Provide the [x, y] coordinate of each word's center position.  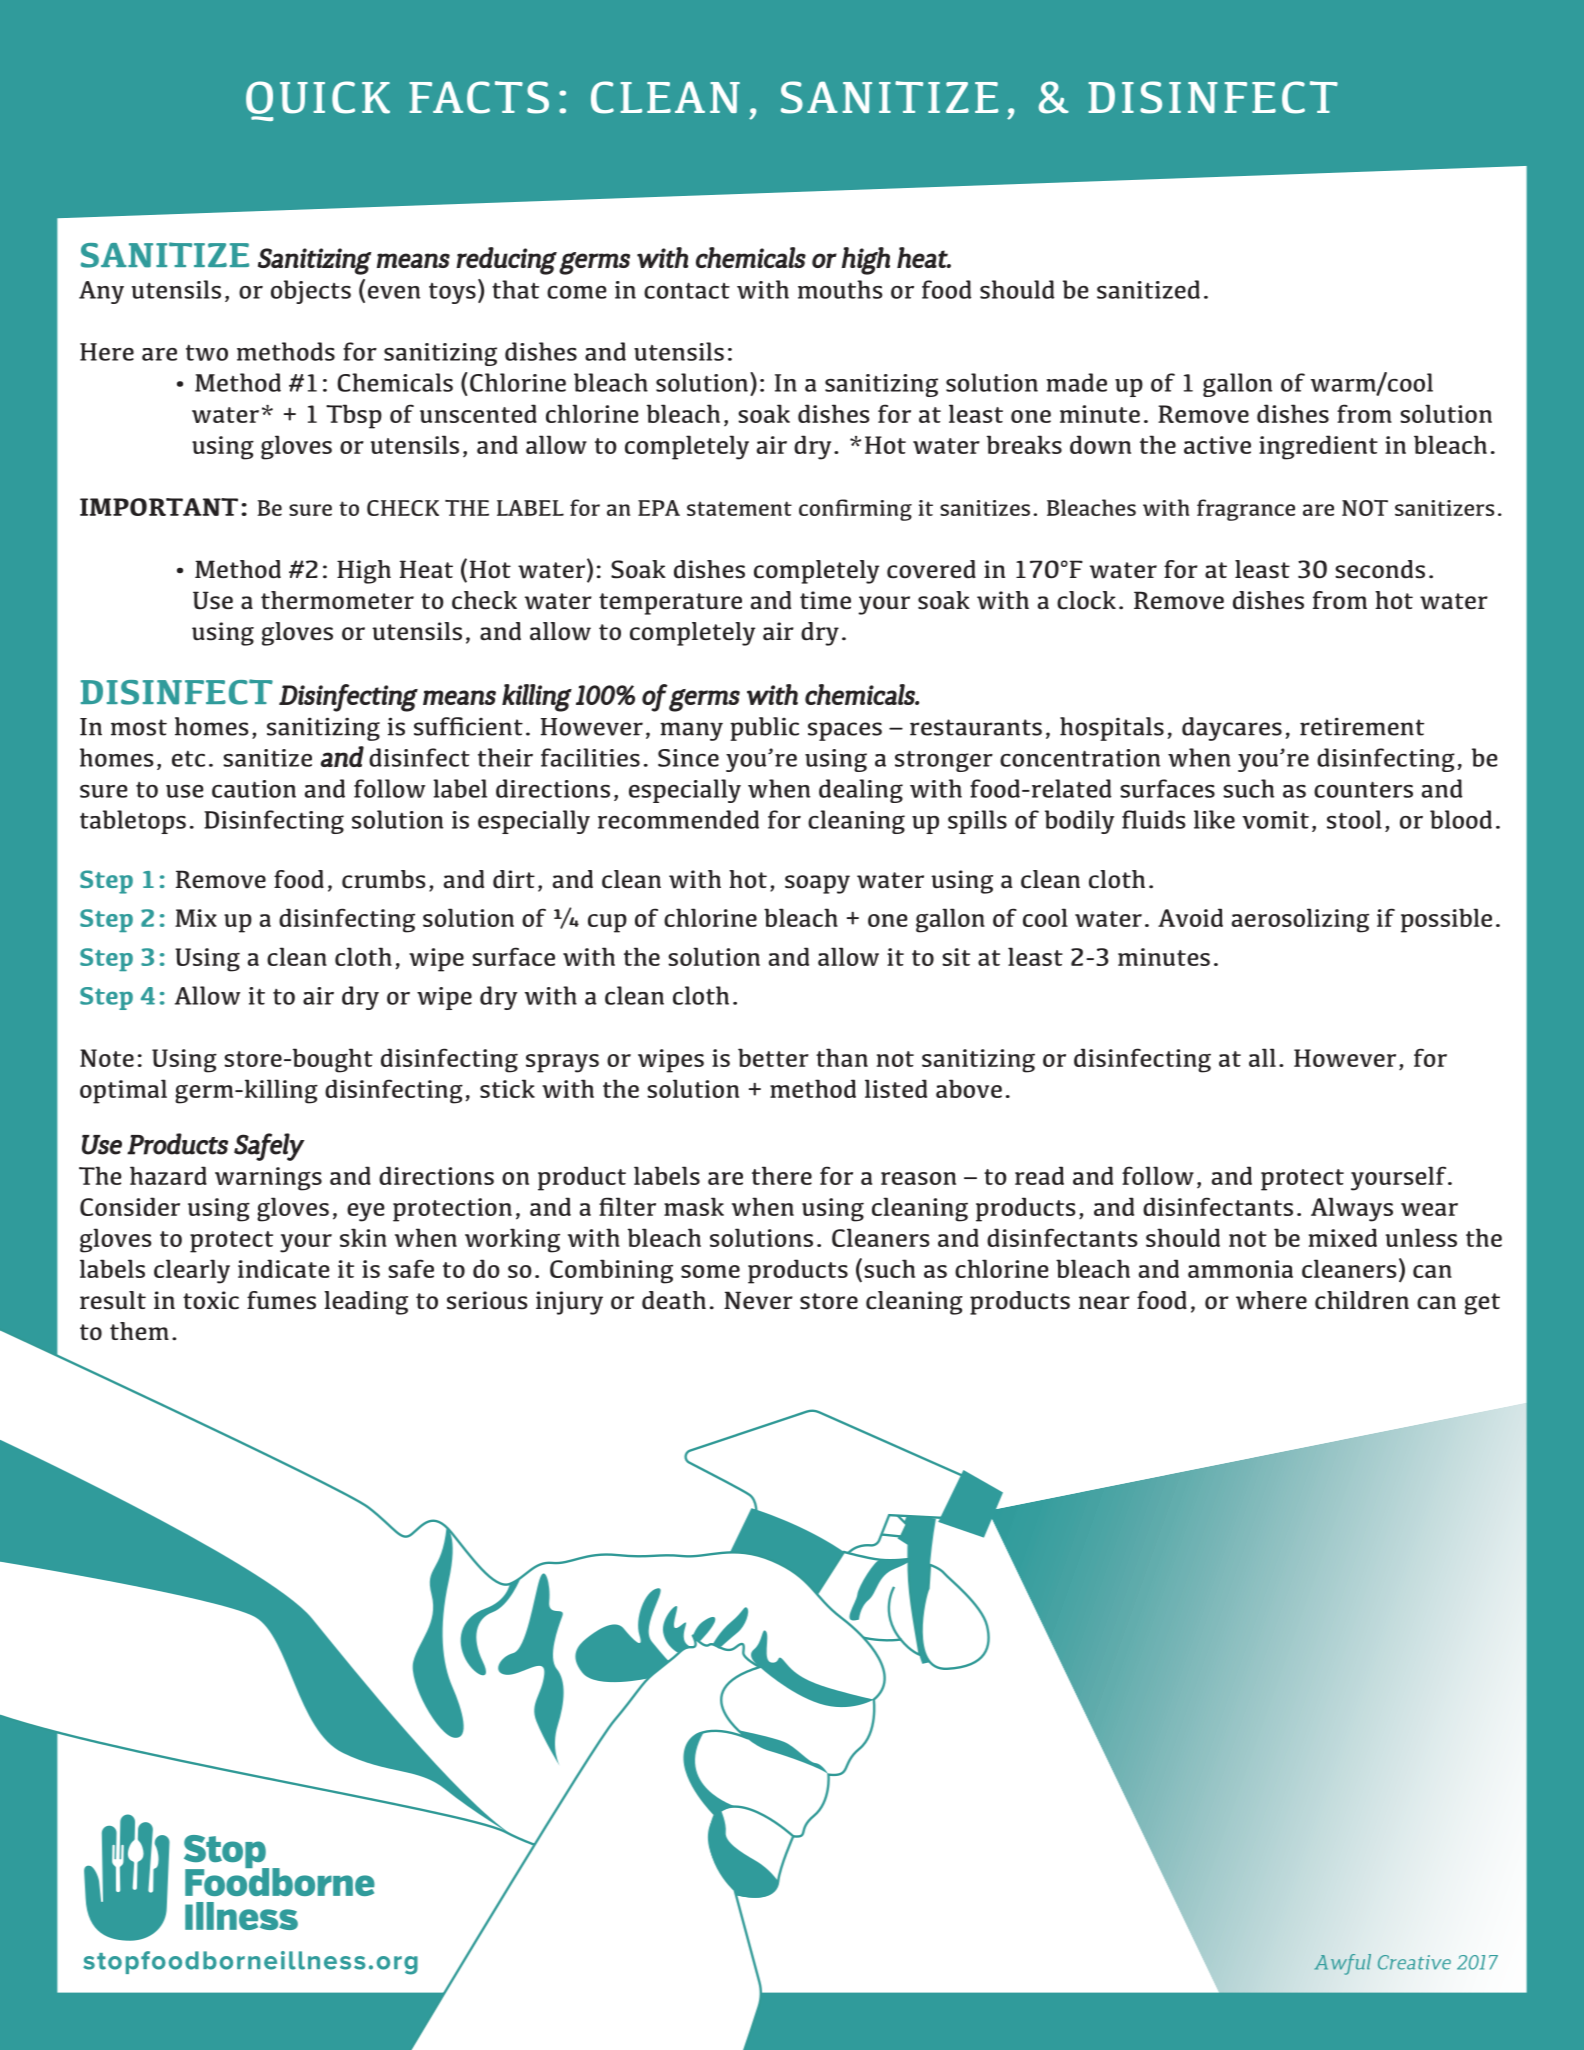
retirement [1362, 726]
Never [758, 1300]
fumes [281, 1300]
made [1076, 382]
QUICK [318, 101]
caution [254, 789]
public [764, 729]
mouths [840, 289]
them [139, 1331]
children [1362, 1300]
